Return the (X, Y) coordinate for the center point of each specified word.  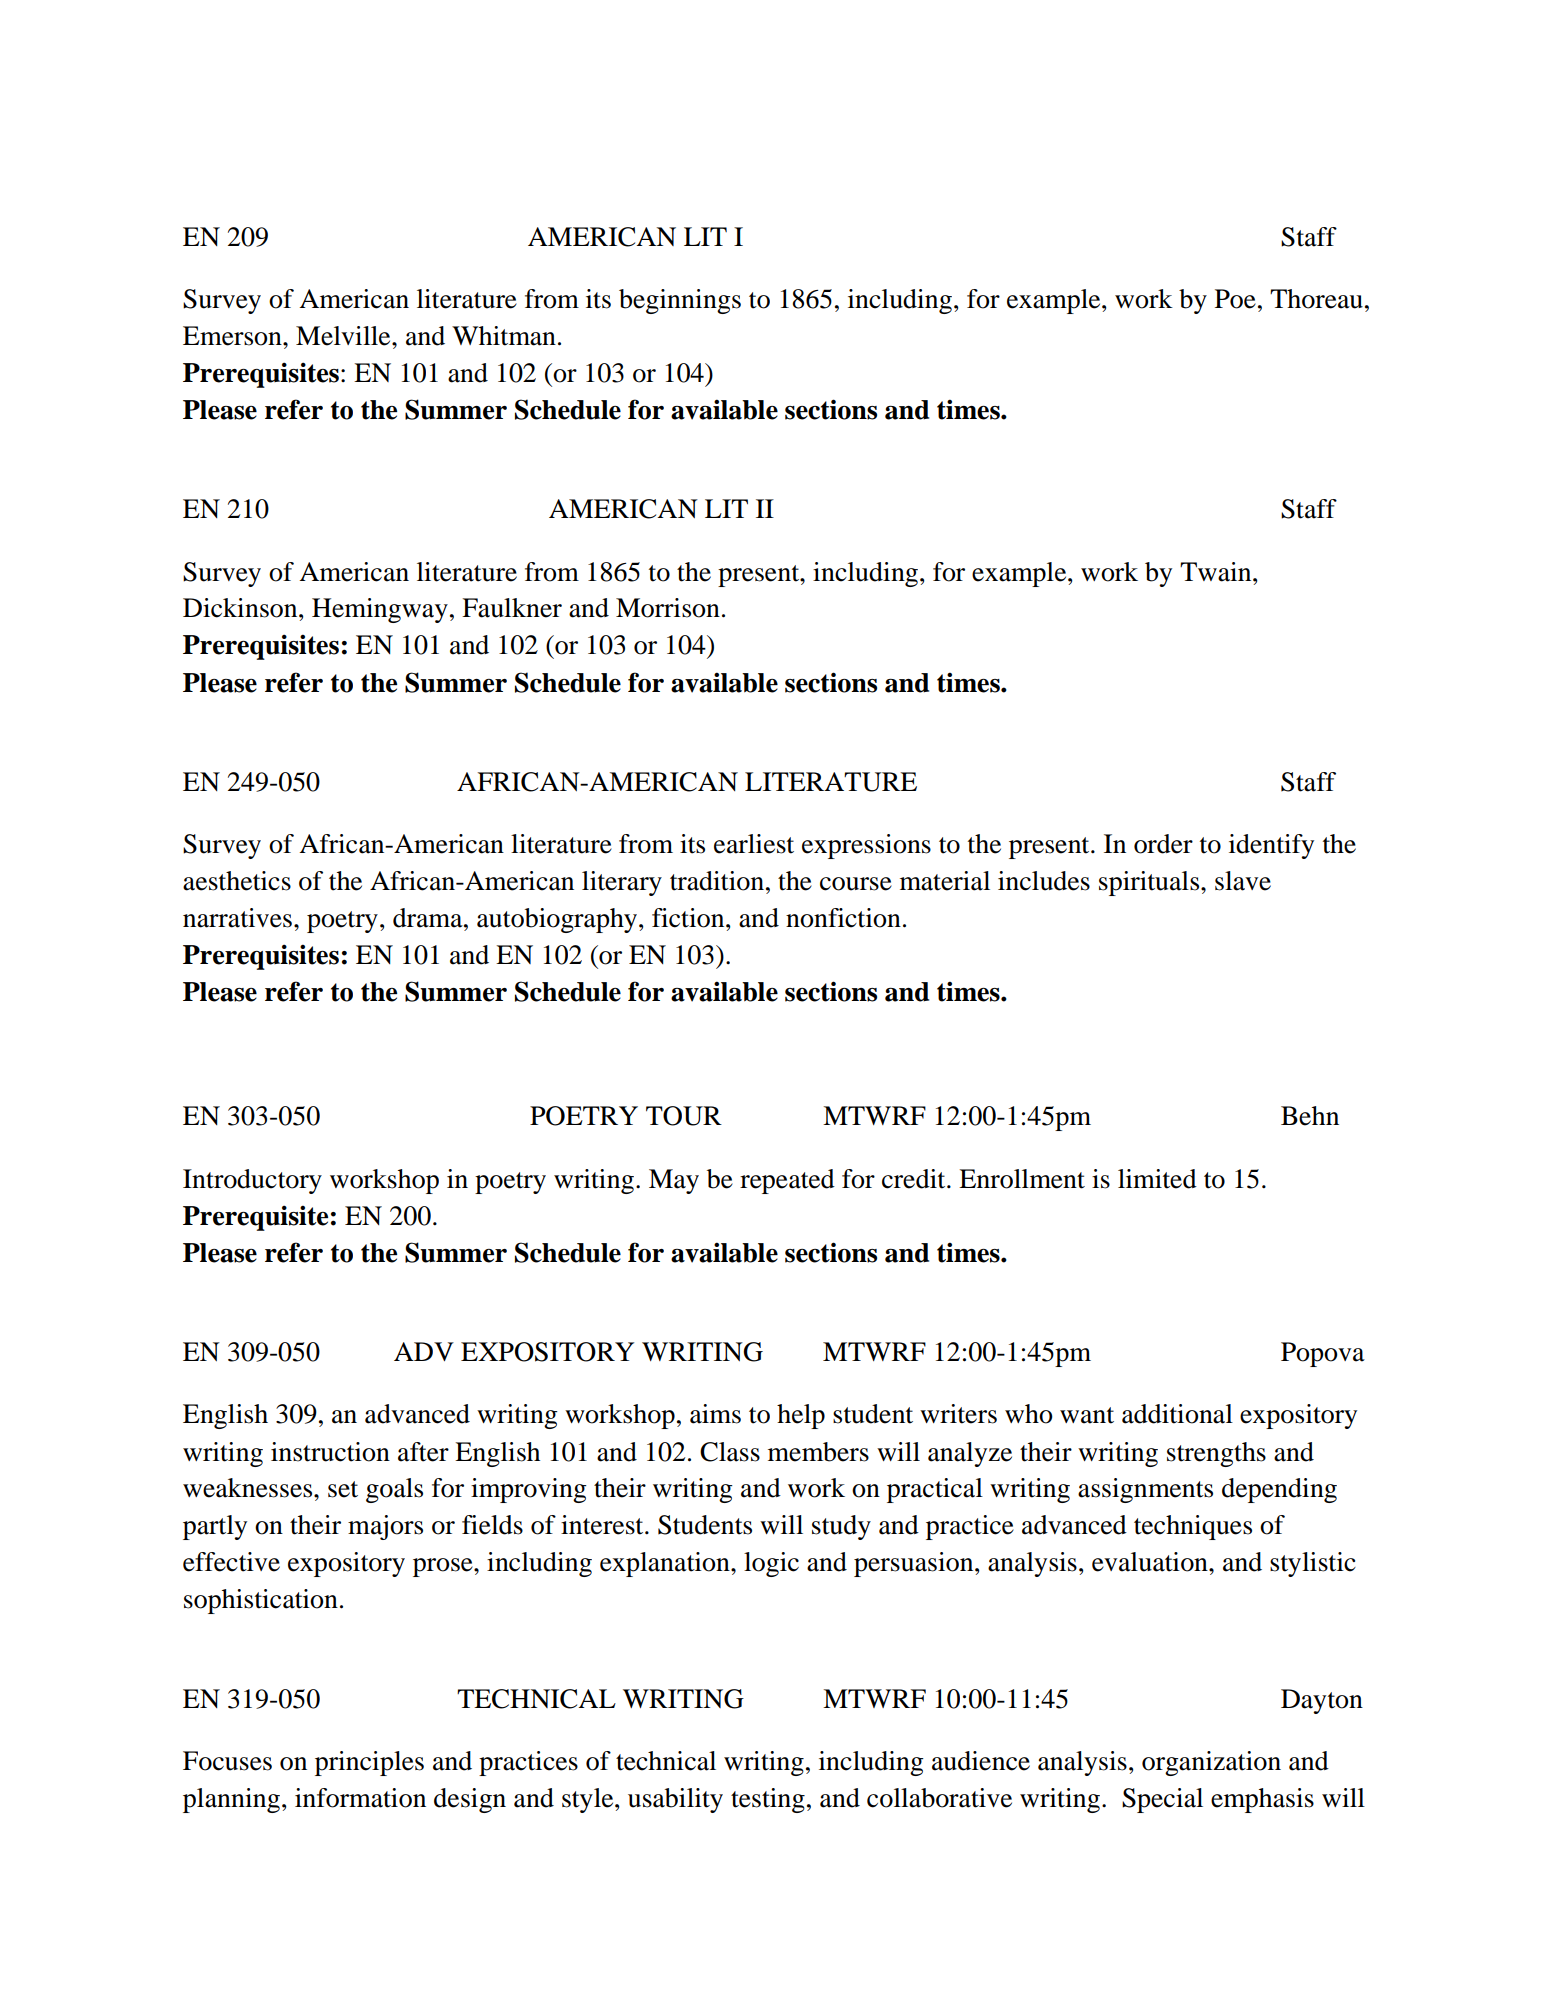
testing (768, 1800)
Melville (344, 336)
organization (1211, 1763)
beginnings (680, 301)
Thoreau (1316, 299)
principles (369, 1763)
